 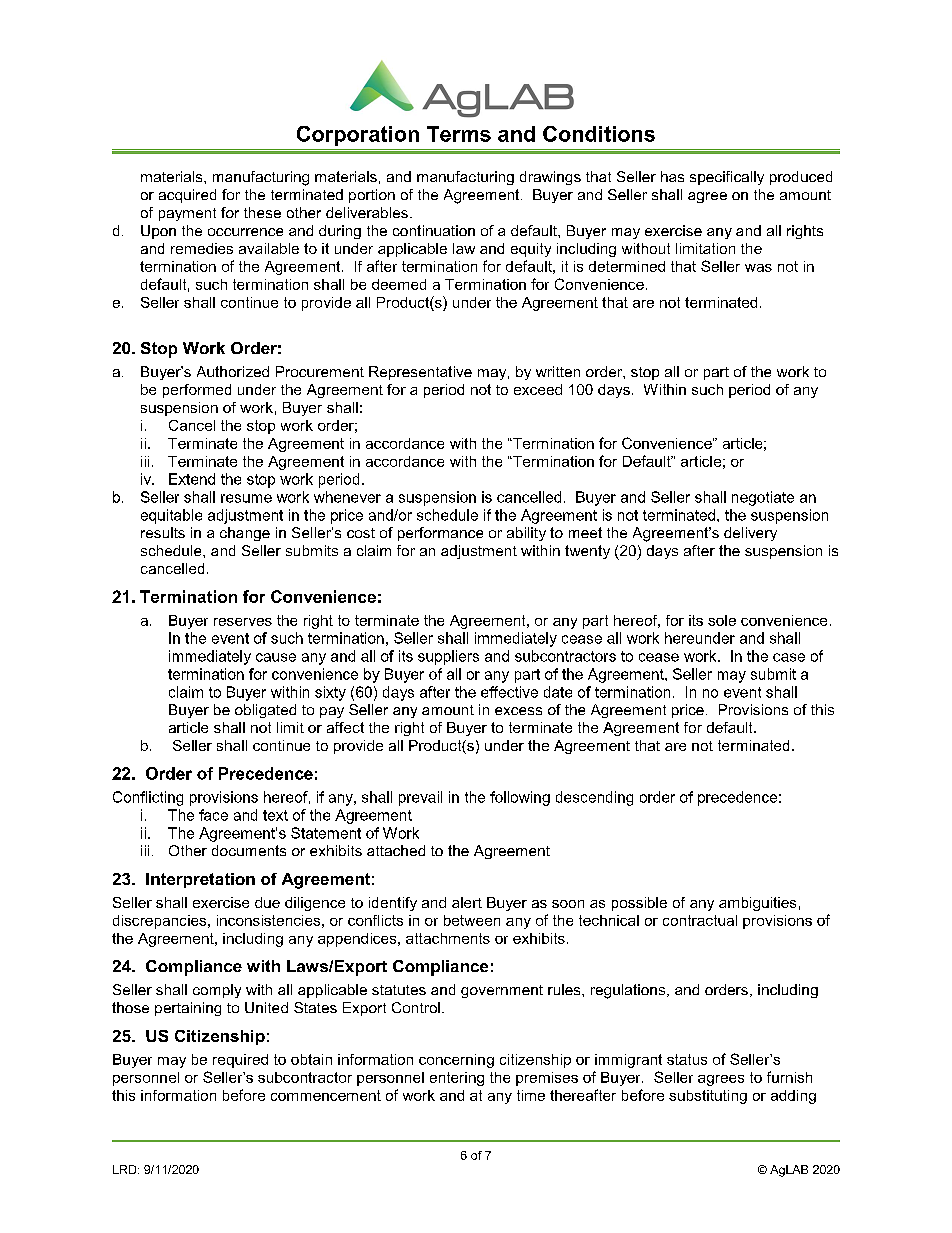 I want to click on reserves, so click(x=243, y=622).
